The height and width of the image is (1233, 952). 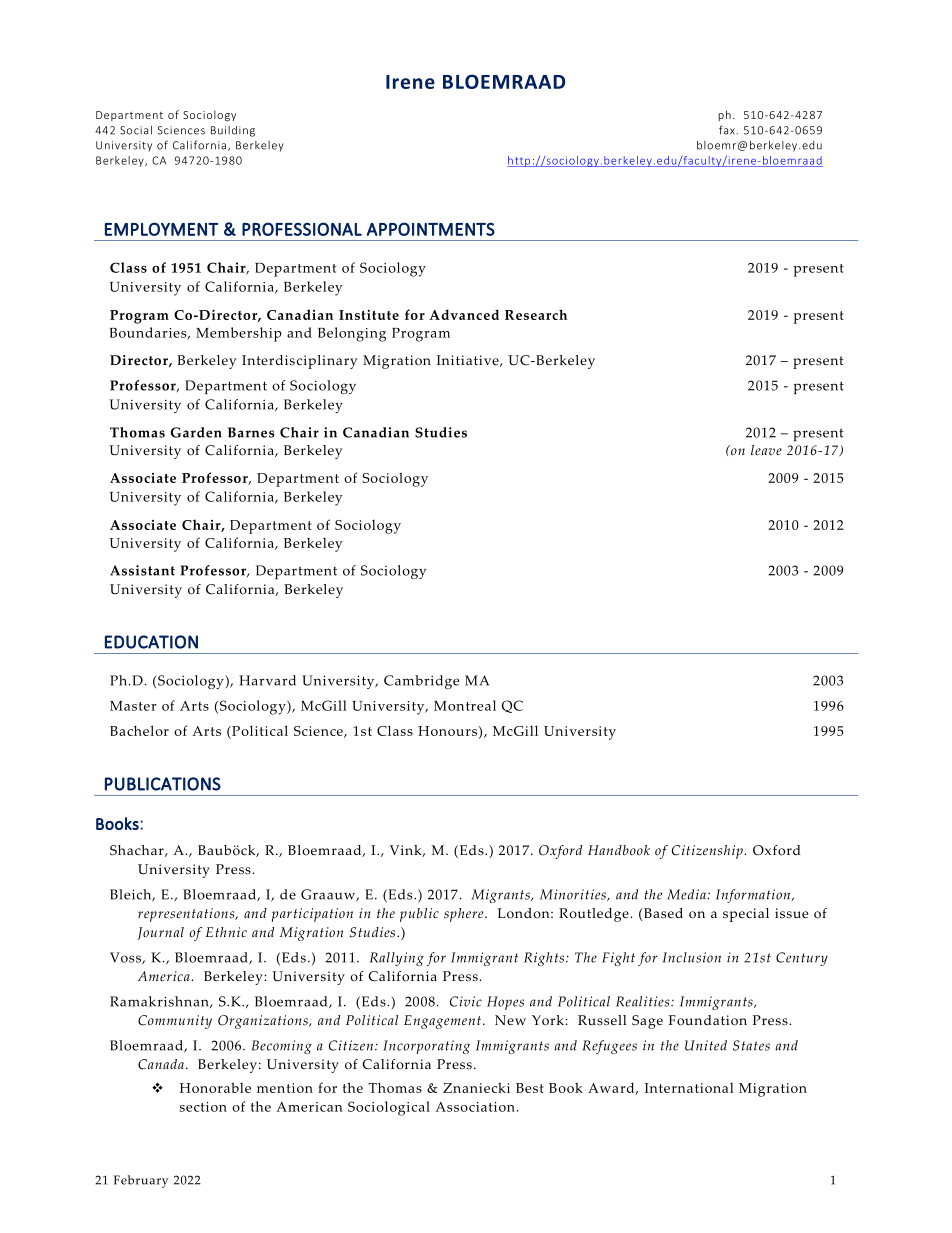 I want to click on Montreal, so click(x=465, y=705).
